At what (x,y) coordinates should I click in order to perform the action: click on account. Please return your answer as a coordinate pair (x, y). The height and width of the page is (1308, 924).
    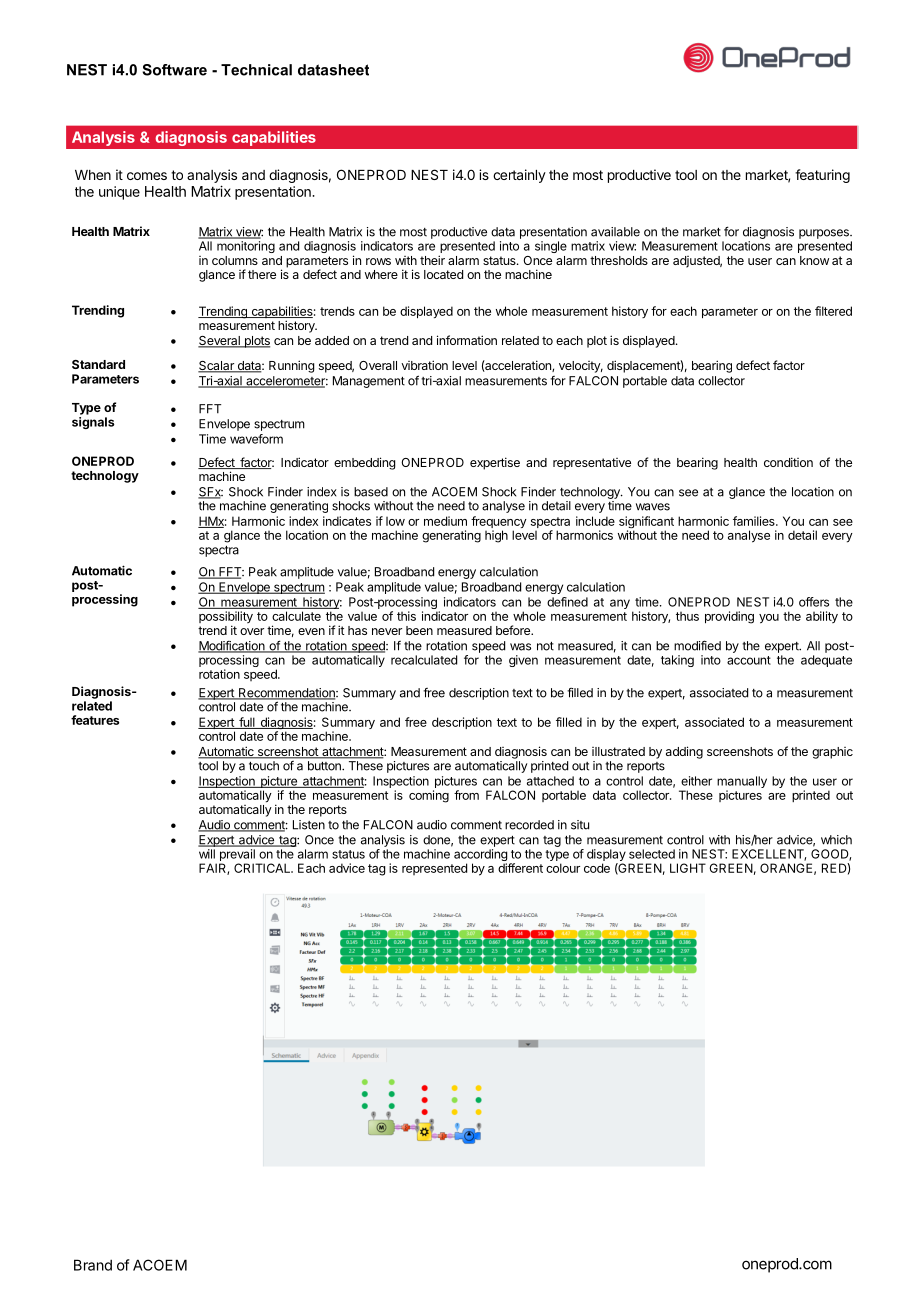
    Looking at the image, I should click on (749, 660).
